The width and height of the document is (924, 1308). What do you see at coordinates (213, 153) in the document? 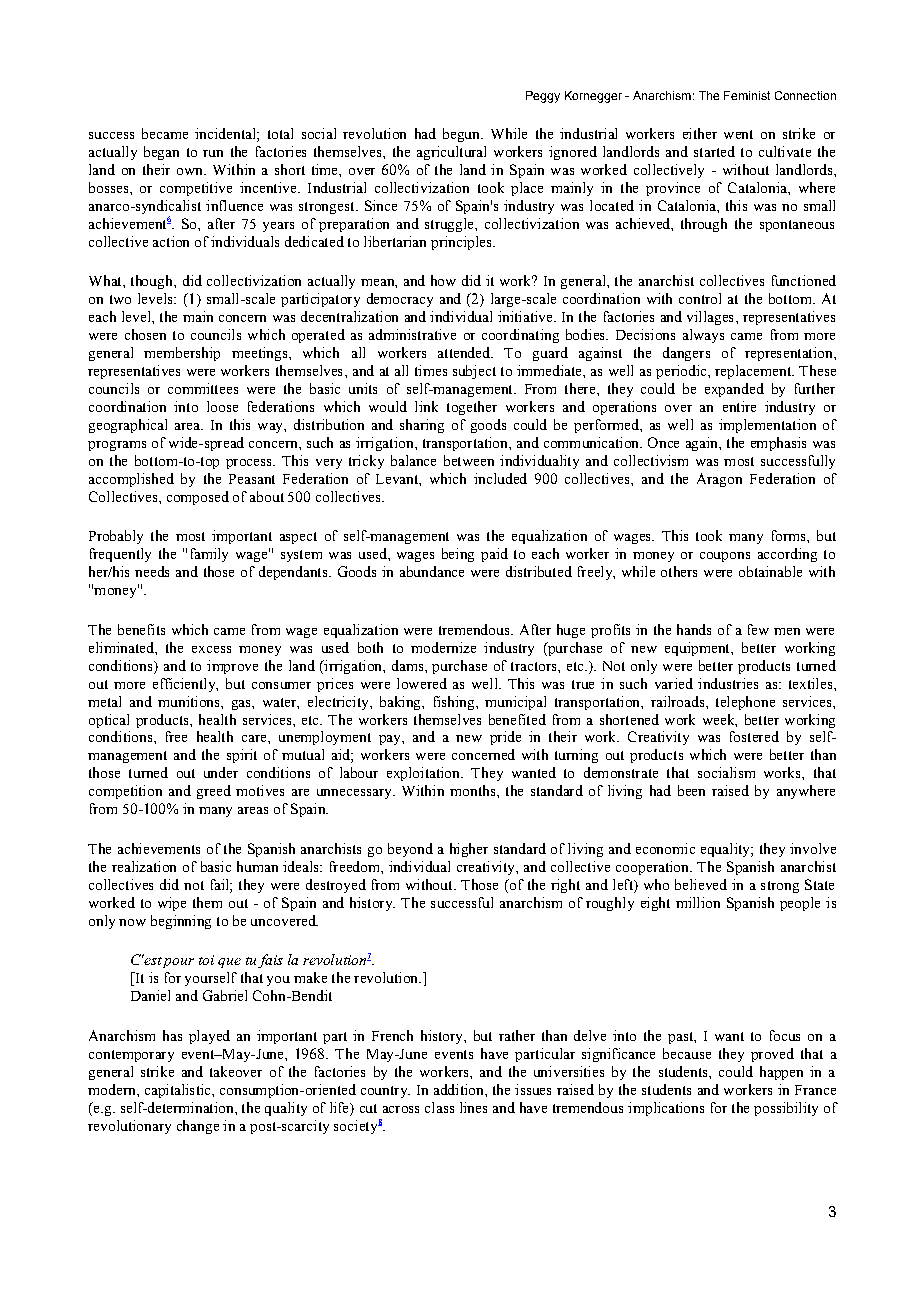
I see `run` at bounding box center [213, 153].
